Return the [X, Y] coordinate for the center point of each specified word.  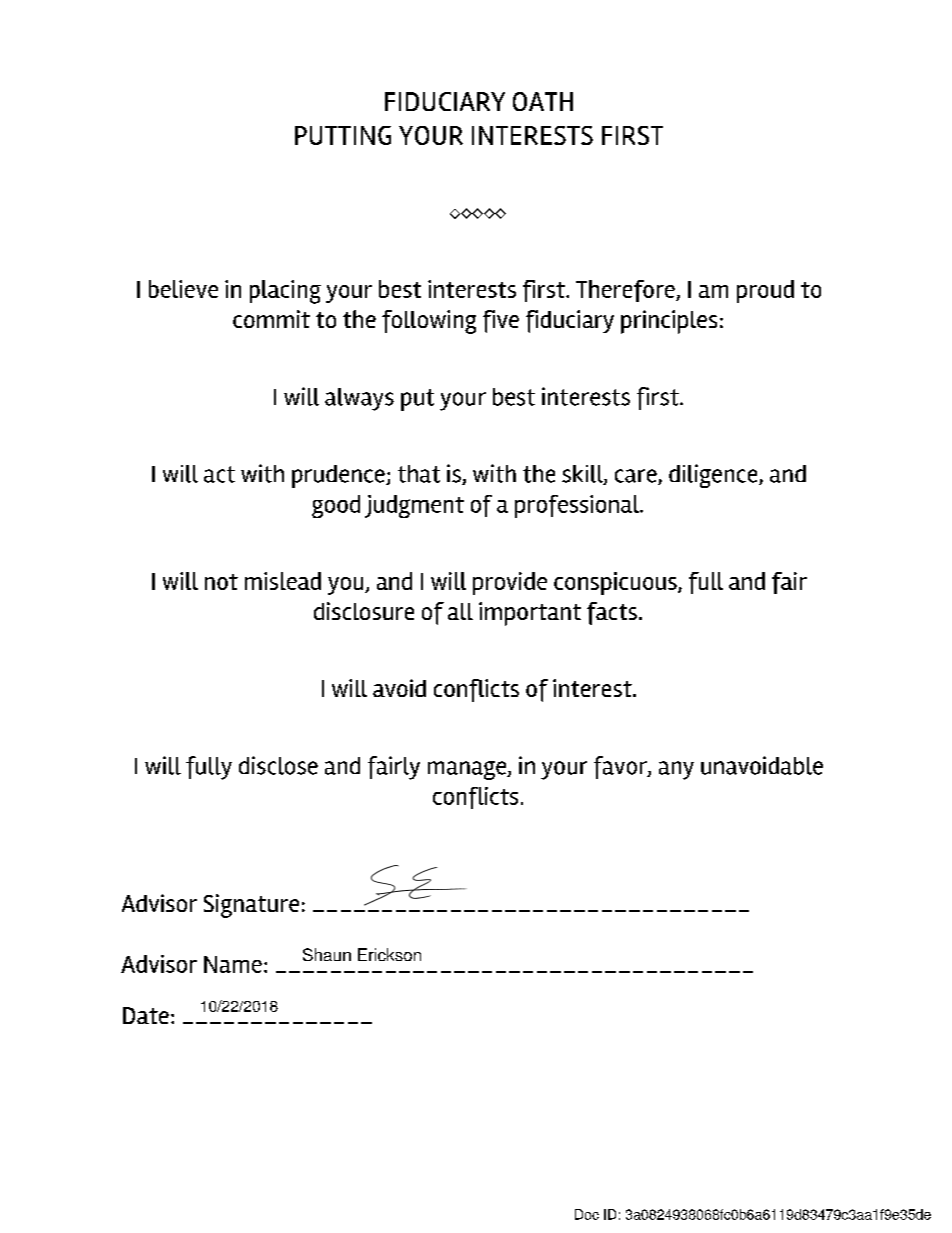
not [221, 582]
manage [468, 770]
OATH [543, 101]
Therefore [626, 291]
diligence [714, 476]
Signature [251, 906]
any [676, 770]
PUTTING [343, 135]
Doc [587, 1214]
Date [146, 1015]
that [419, 474]
